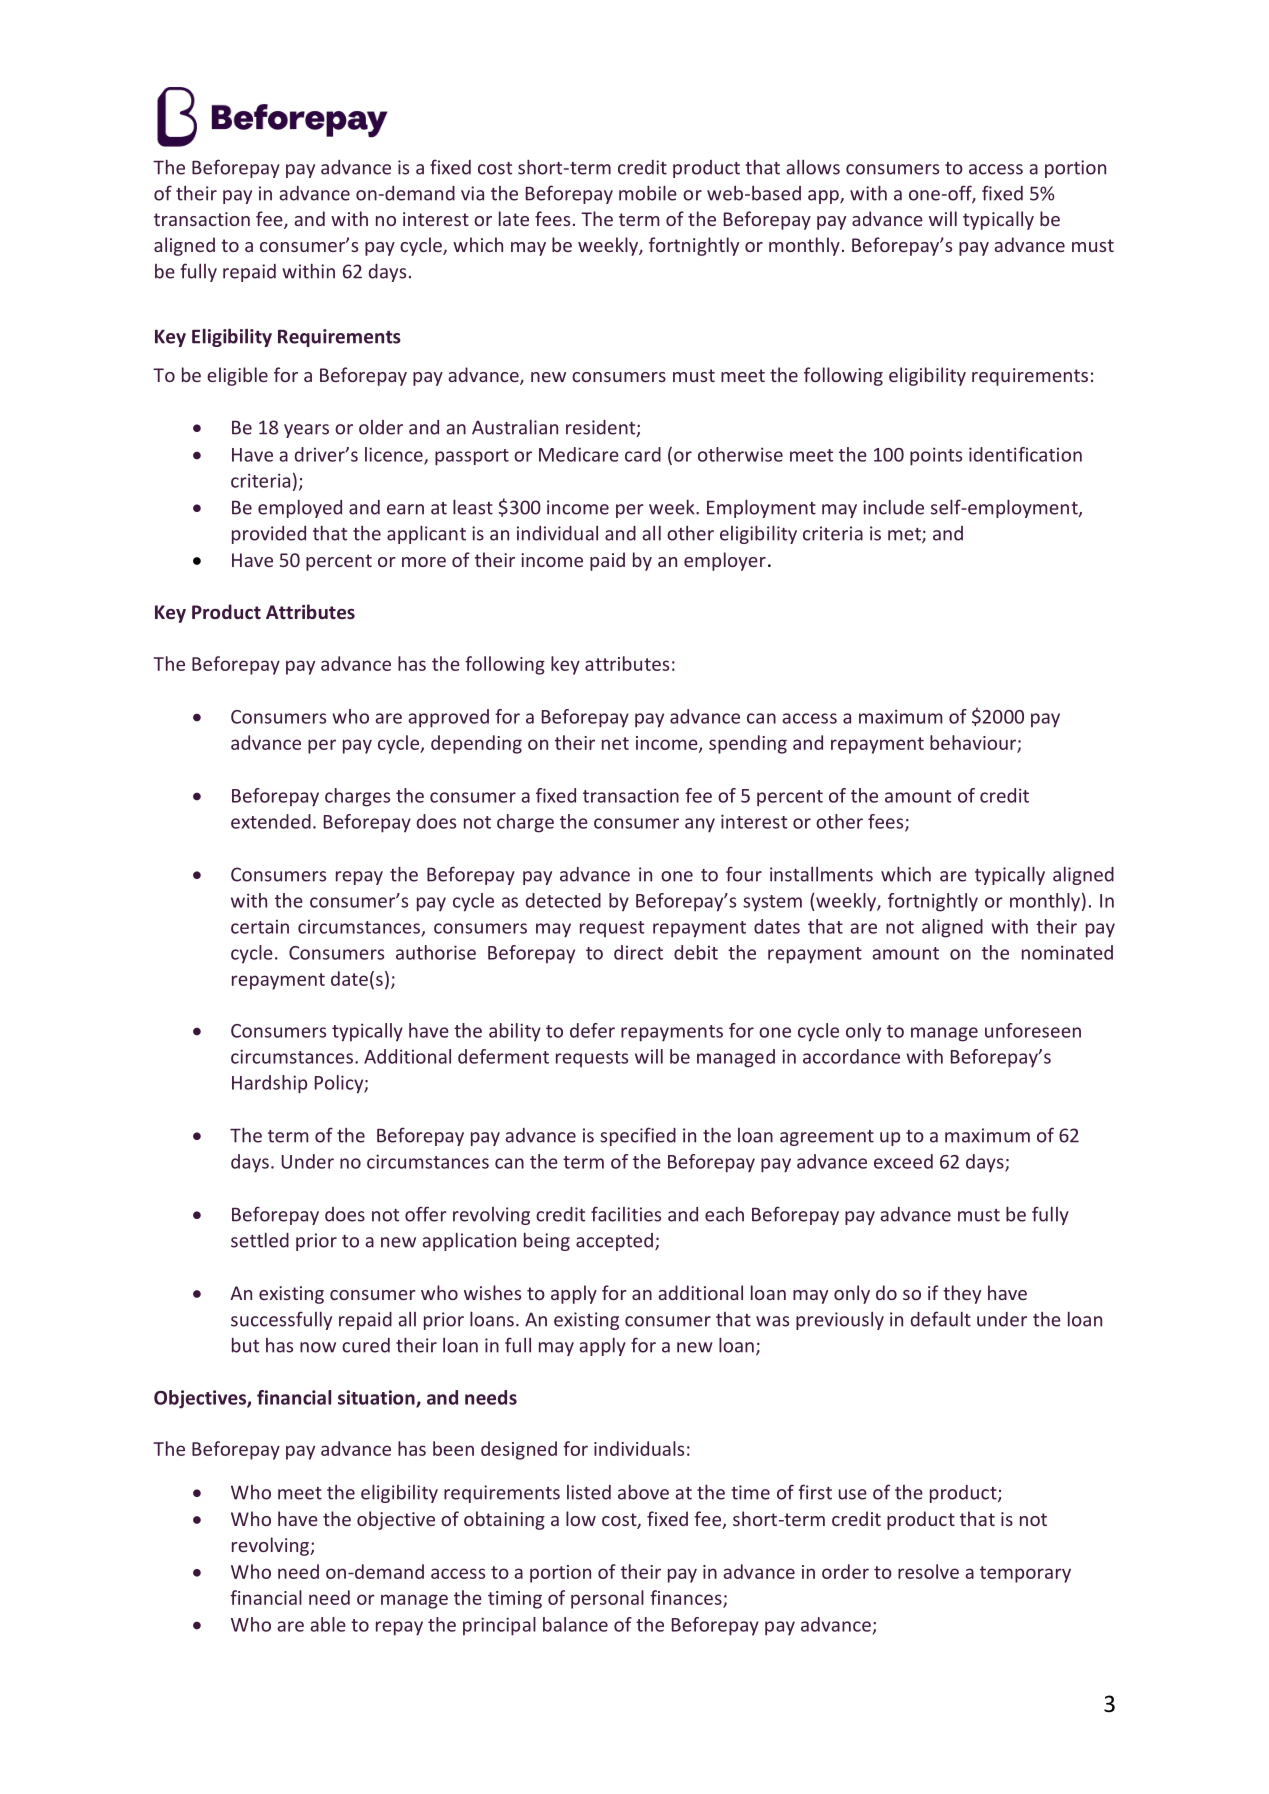  I want to click on resolve, so click(928, 1571).
